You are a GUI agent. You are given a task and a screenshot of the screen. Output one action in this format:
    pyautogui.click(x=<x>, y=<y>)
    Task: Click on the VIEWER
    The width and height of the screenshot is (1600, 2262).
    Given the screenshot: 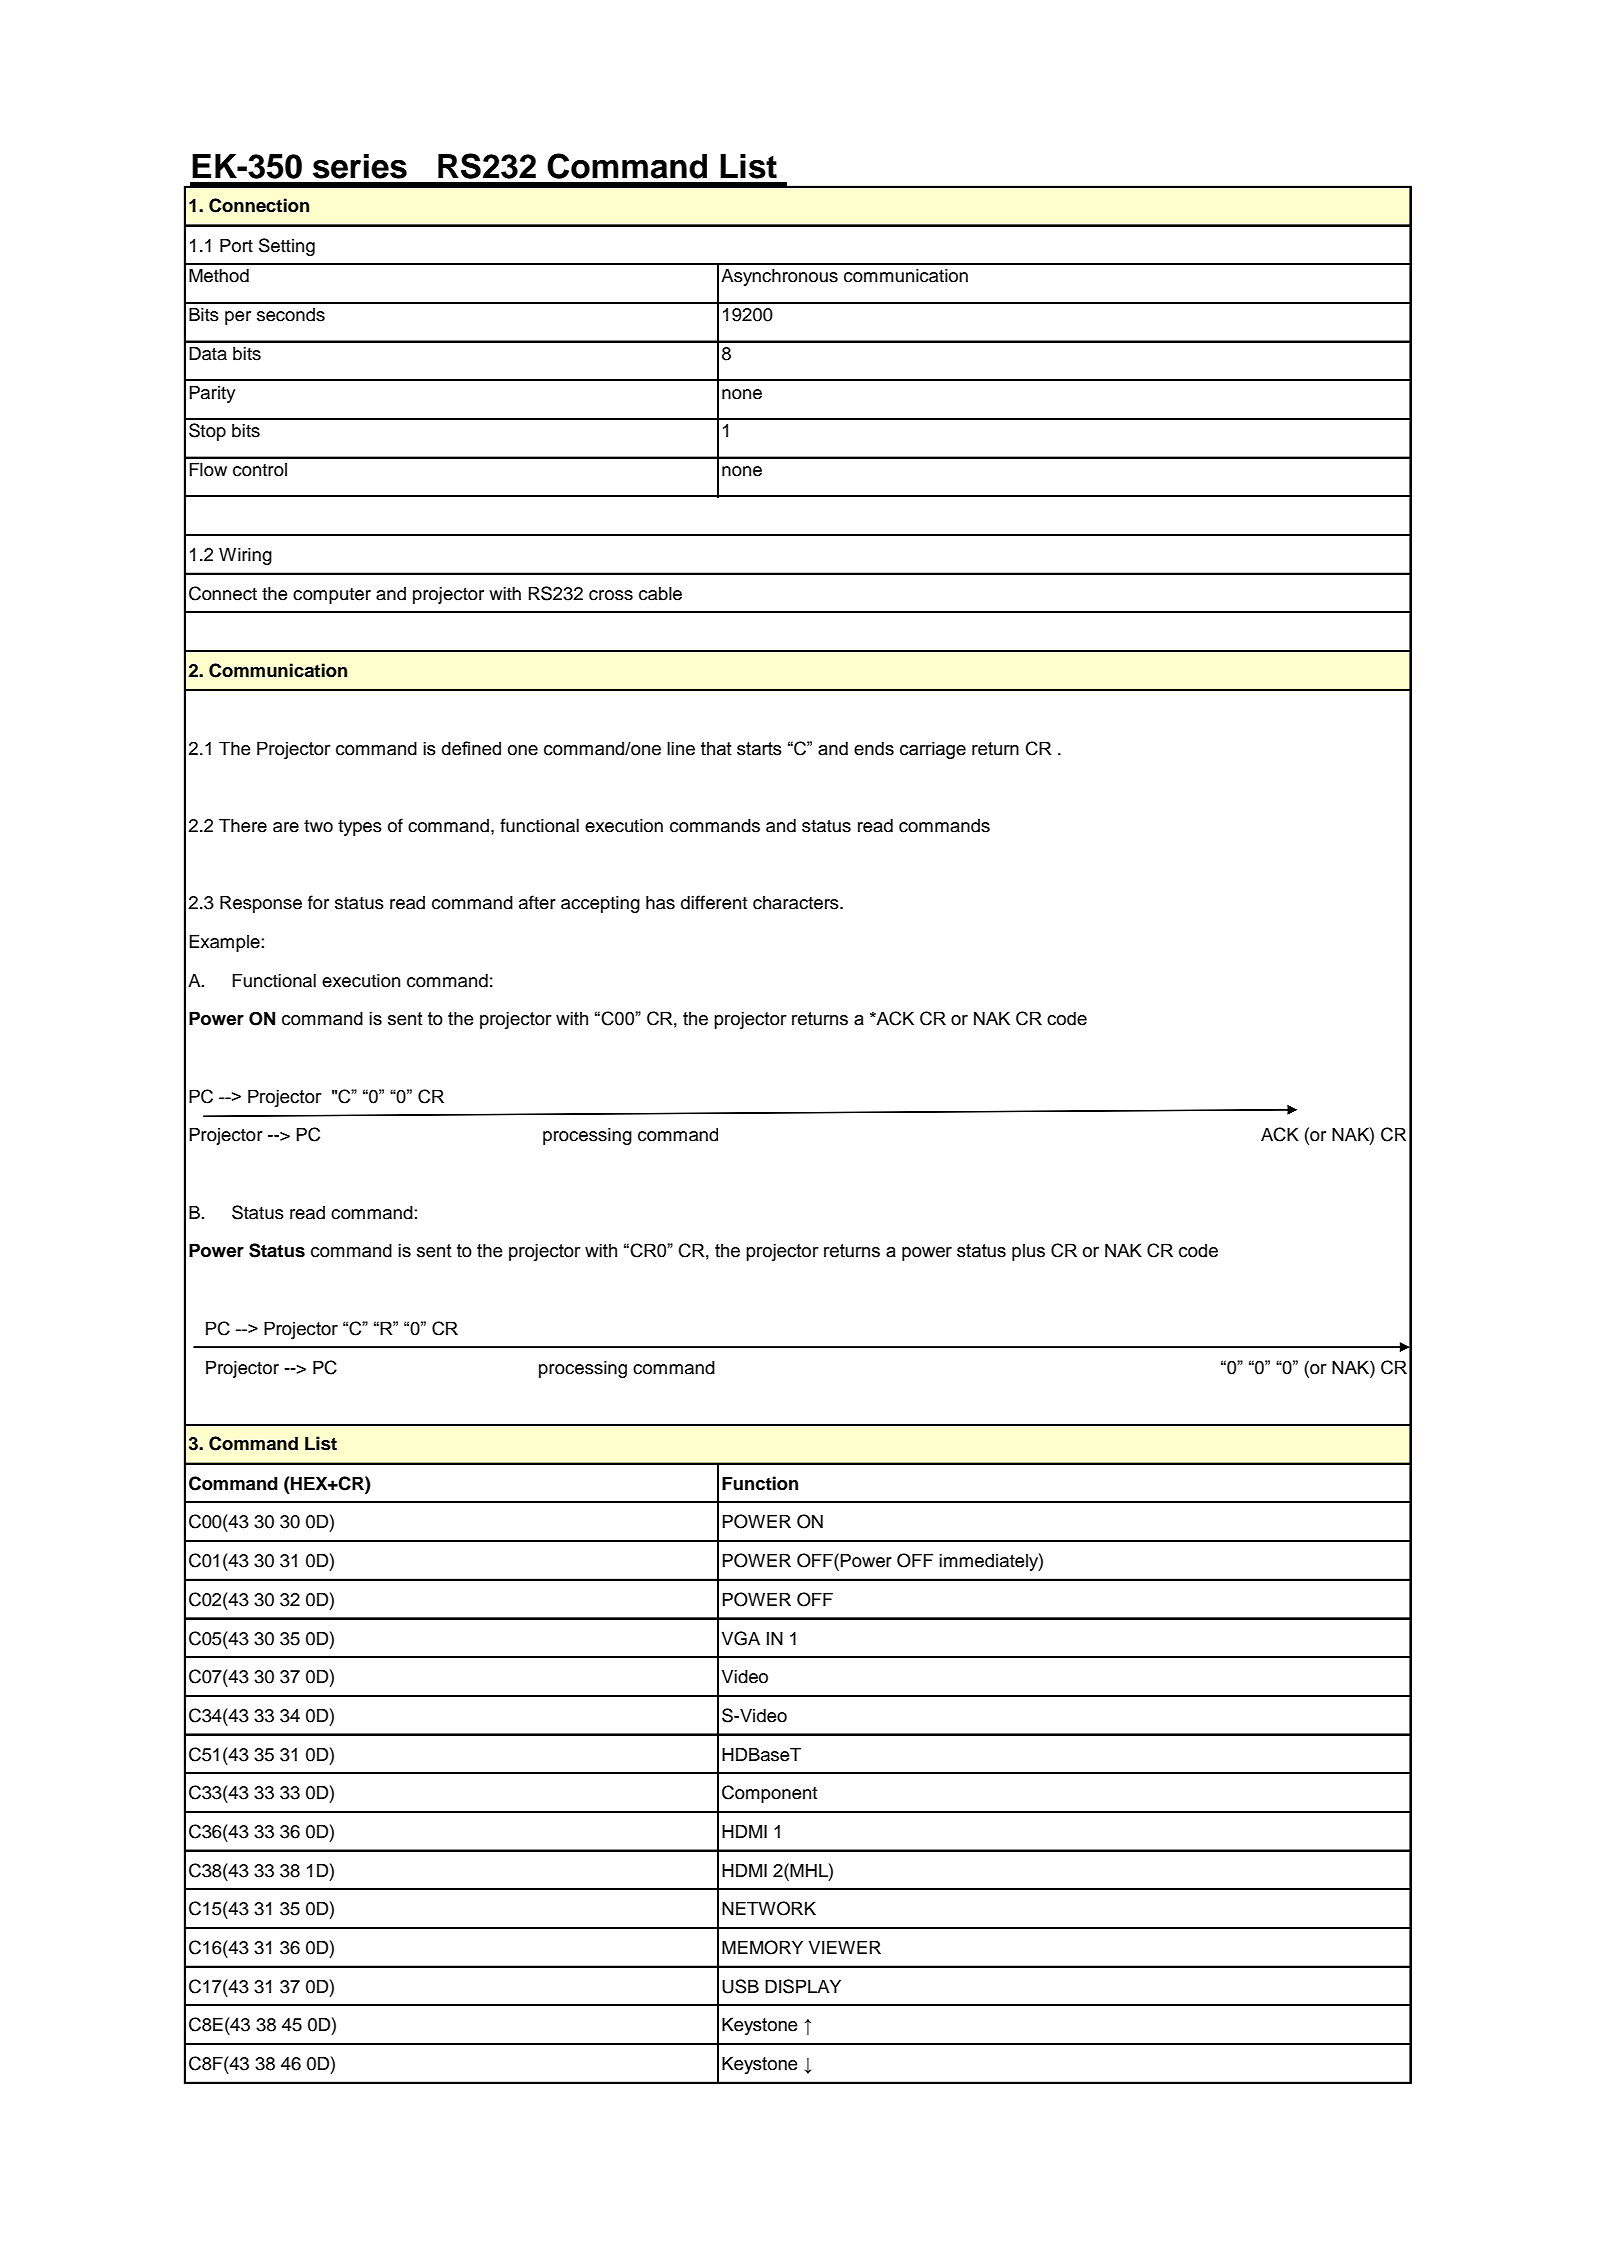 What is the action you would take?
    pyautogui.click(x=845, y=1947)
